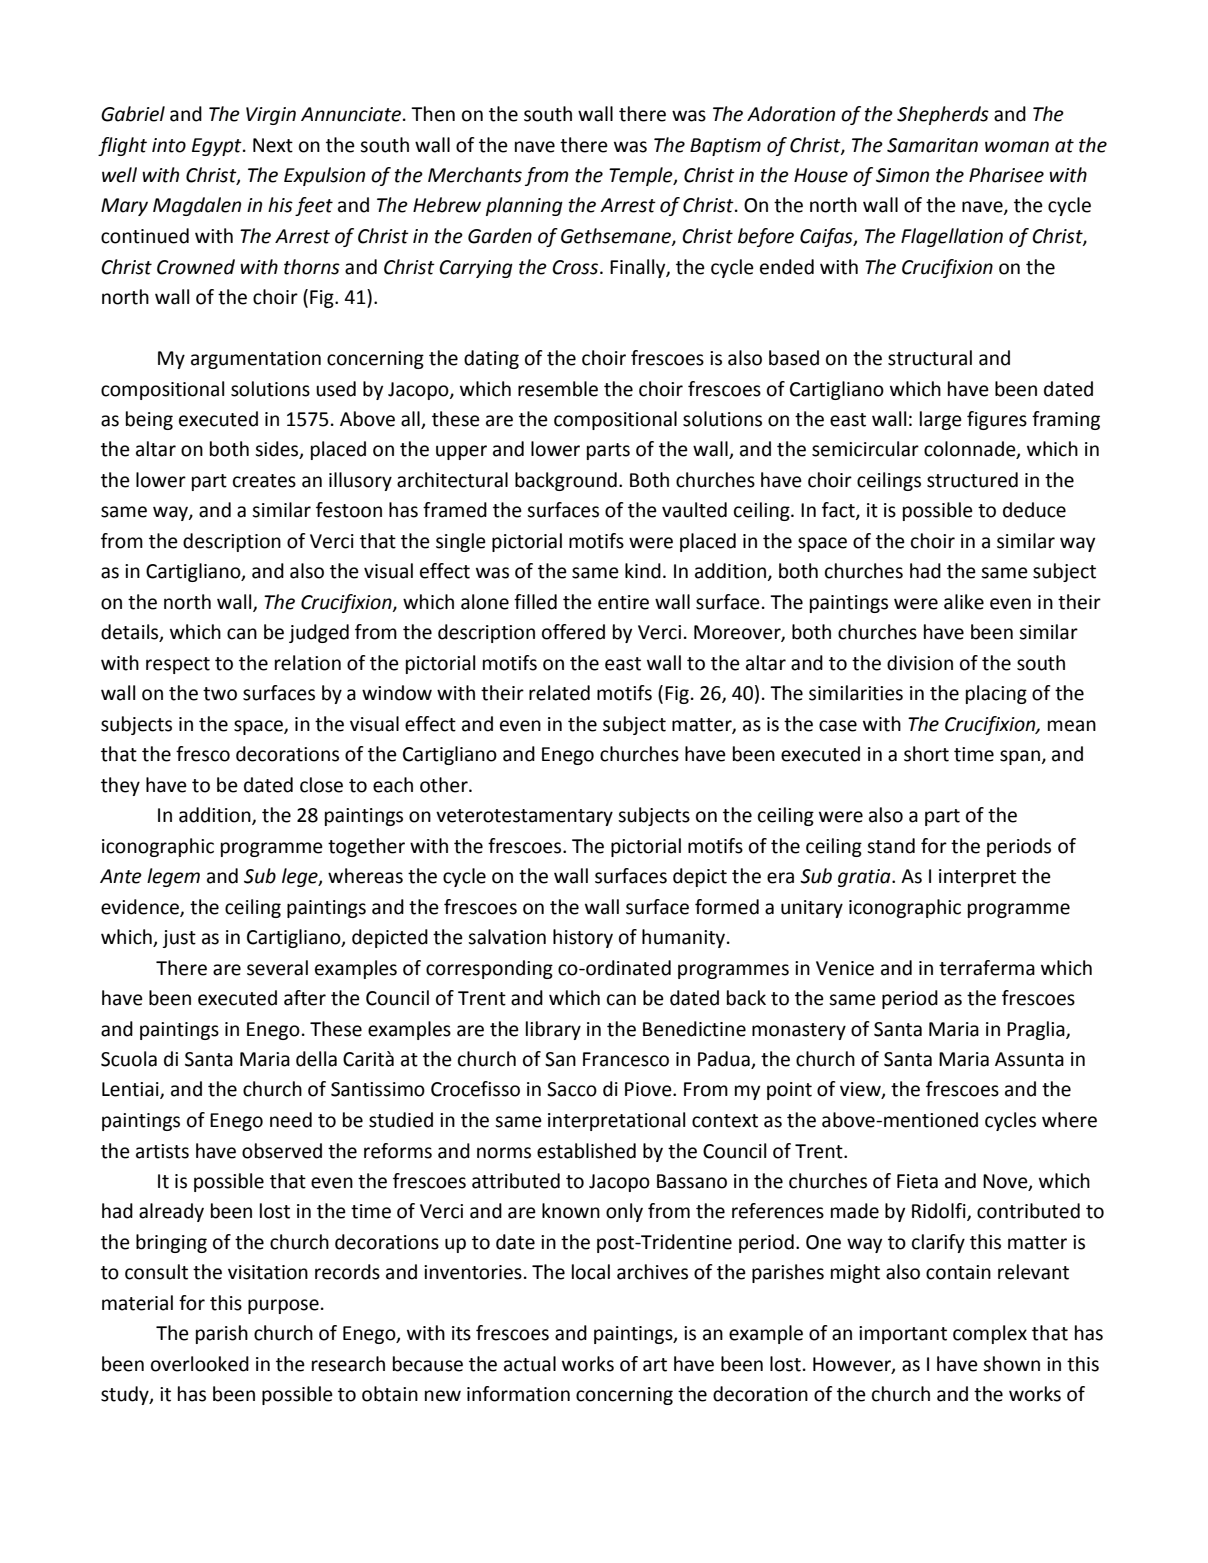 The image size is (1208, 1563). What do you see at coordinates (559, 693) in the screenshot?
I see `related` at bounding box center [559, 693].
